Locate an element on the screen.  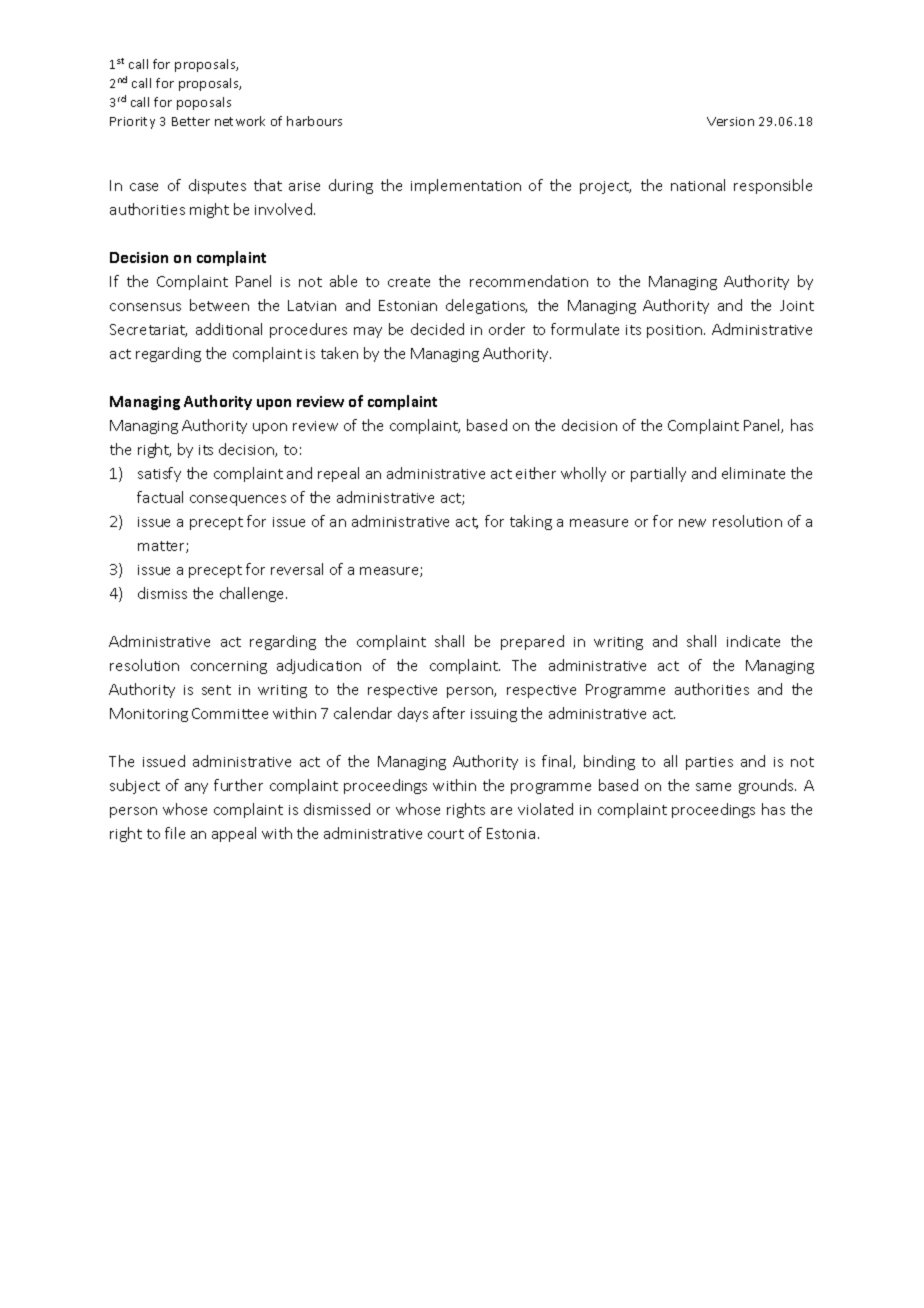
either is located at coordinates (536, 473).
